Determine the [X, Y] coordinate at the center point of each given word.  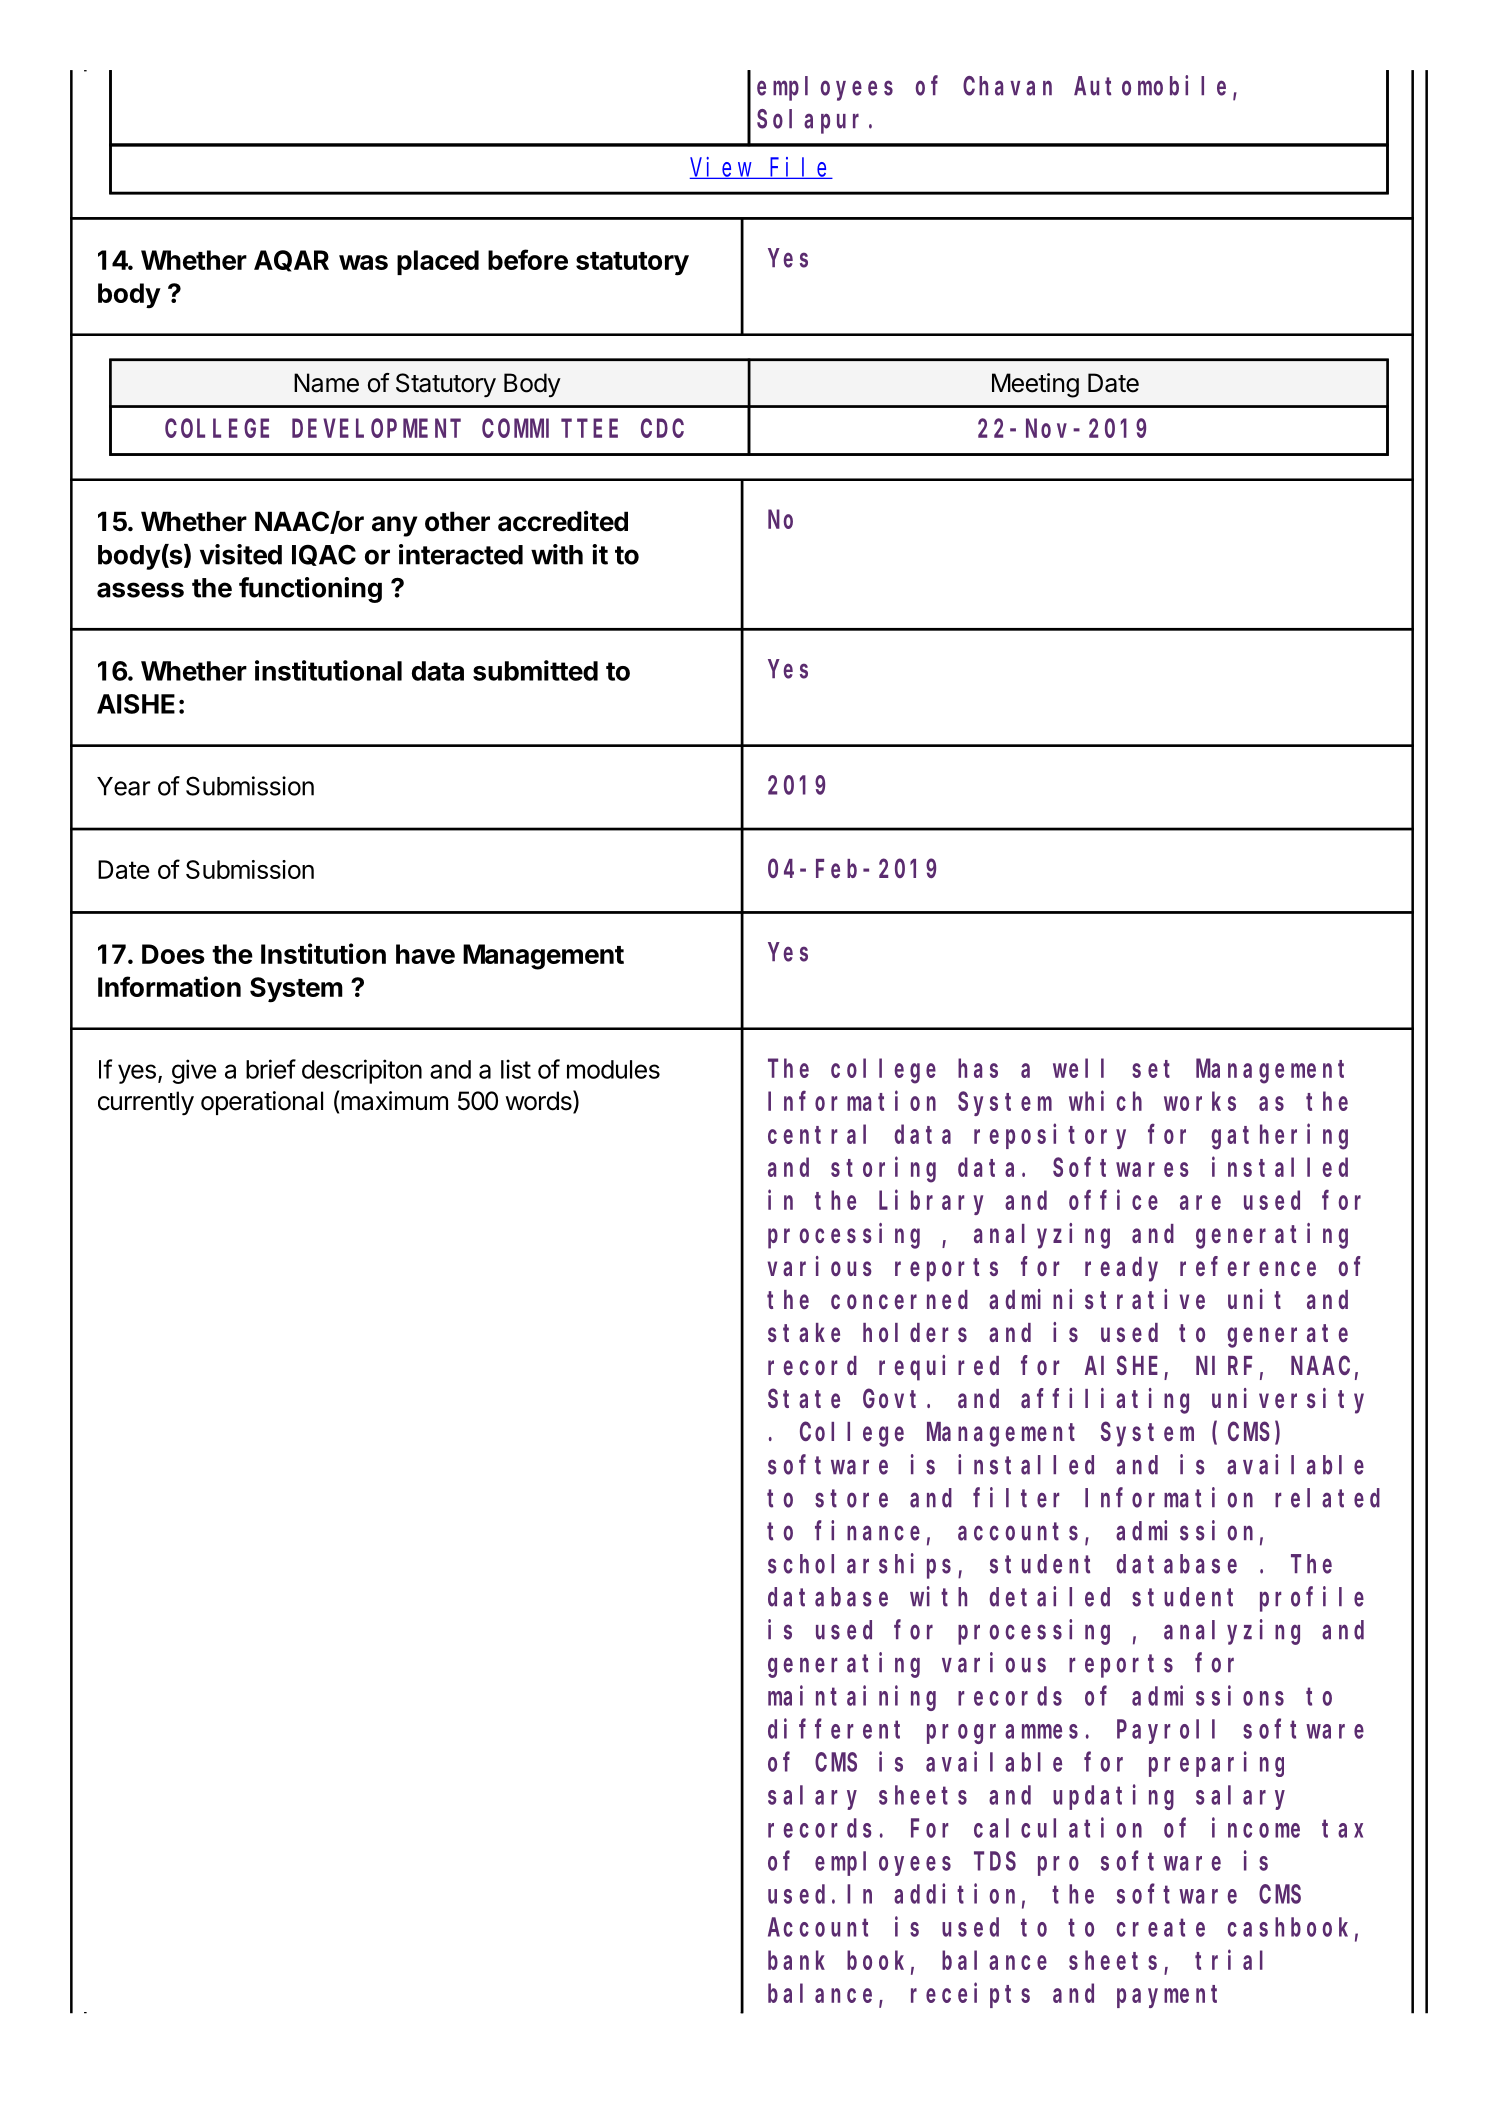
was [363, 262]
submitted [535, 670]
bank [796, 1960]
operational [262, 1103]
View [722, 168]
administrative [1097, 1299]
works [1200, 1101]
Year [123, 786]
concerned [899, 1299]
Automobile [1154, 86]
